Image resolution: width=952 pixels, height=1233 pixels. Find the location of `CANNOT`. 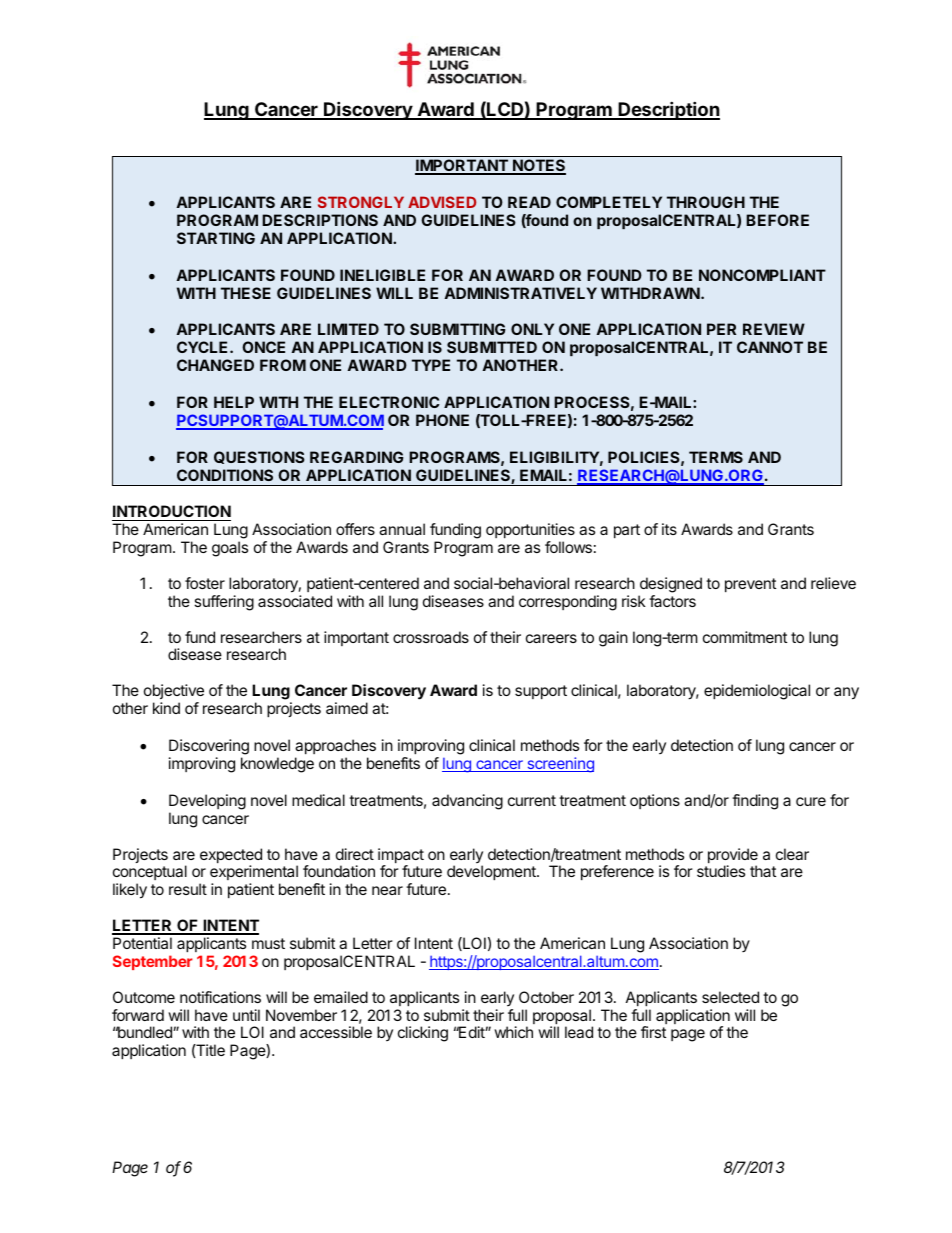

CANNOT is located at coordinates (770, 347).
